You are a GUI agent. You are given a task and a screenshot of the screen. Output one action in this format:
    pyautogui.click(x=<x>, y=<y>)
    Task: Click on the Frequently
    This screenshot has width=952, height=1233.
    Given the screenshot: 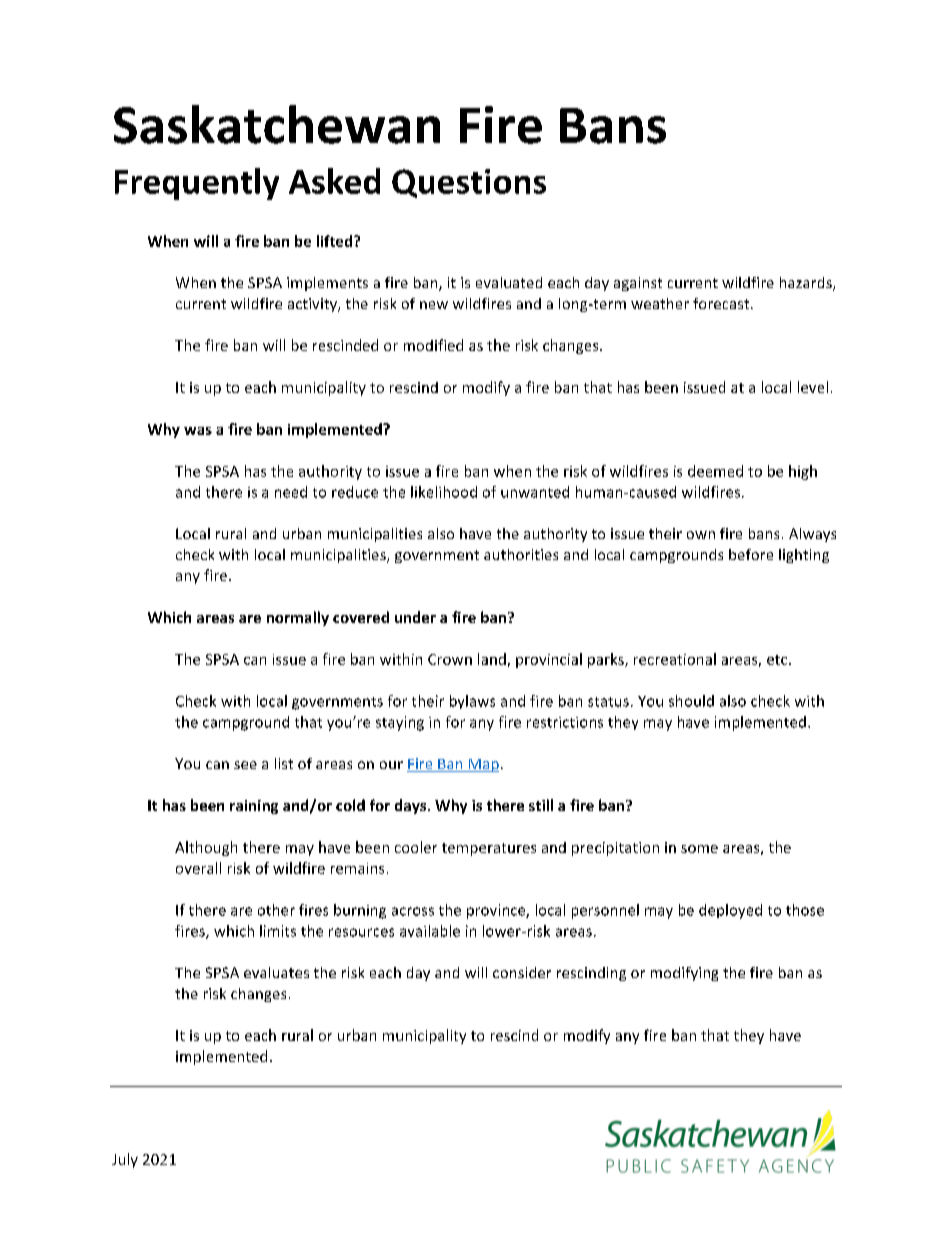 What is the action you would take?
    pyautogui.click(x=197, y=184)
